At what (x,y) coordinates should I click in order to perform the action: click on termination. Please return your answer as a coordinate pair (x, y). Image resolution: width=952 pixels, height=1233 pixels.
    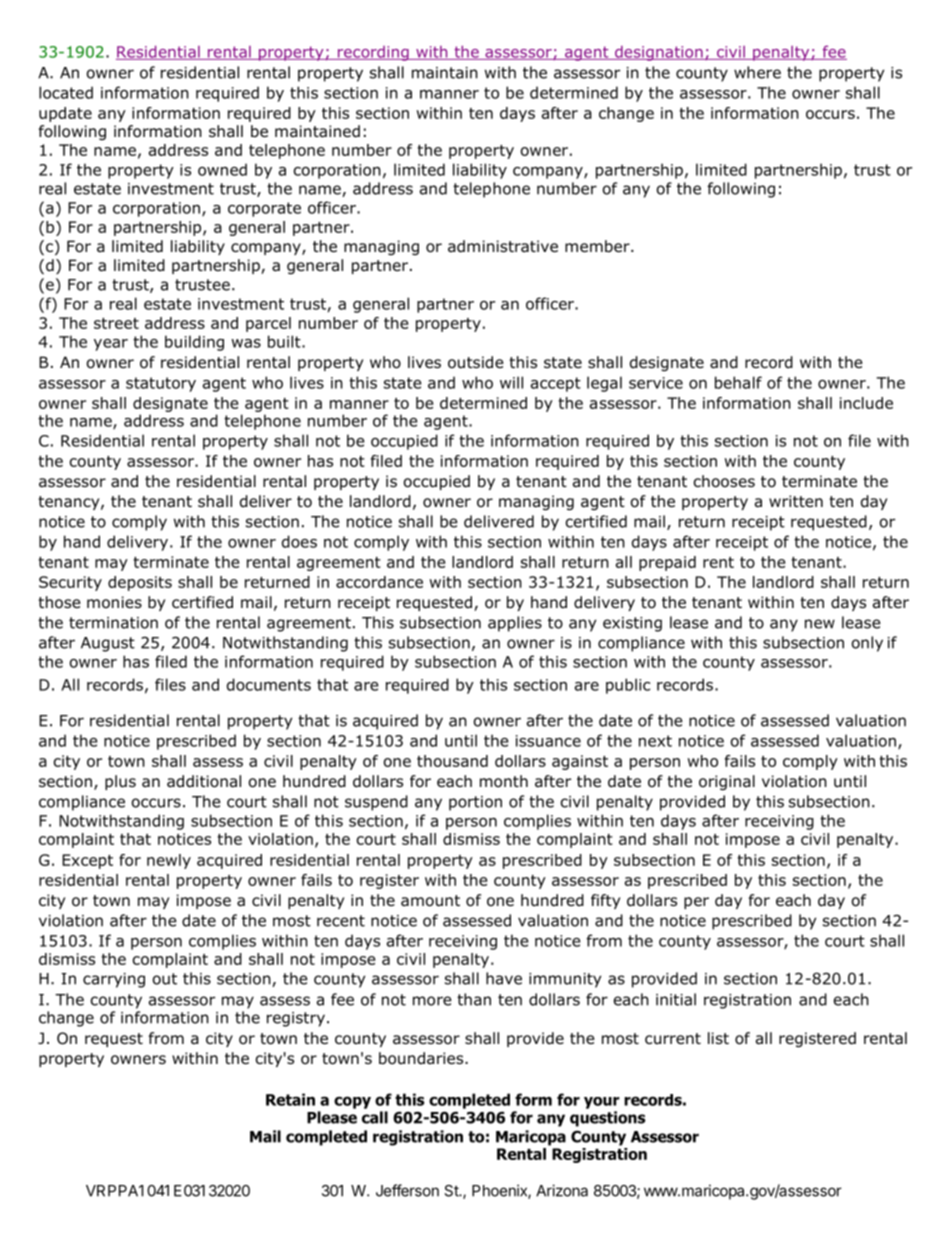
    Looking at the image, I should click on (113, 623).
